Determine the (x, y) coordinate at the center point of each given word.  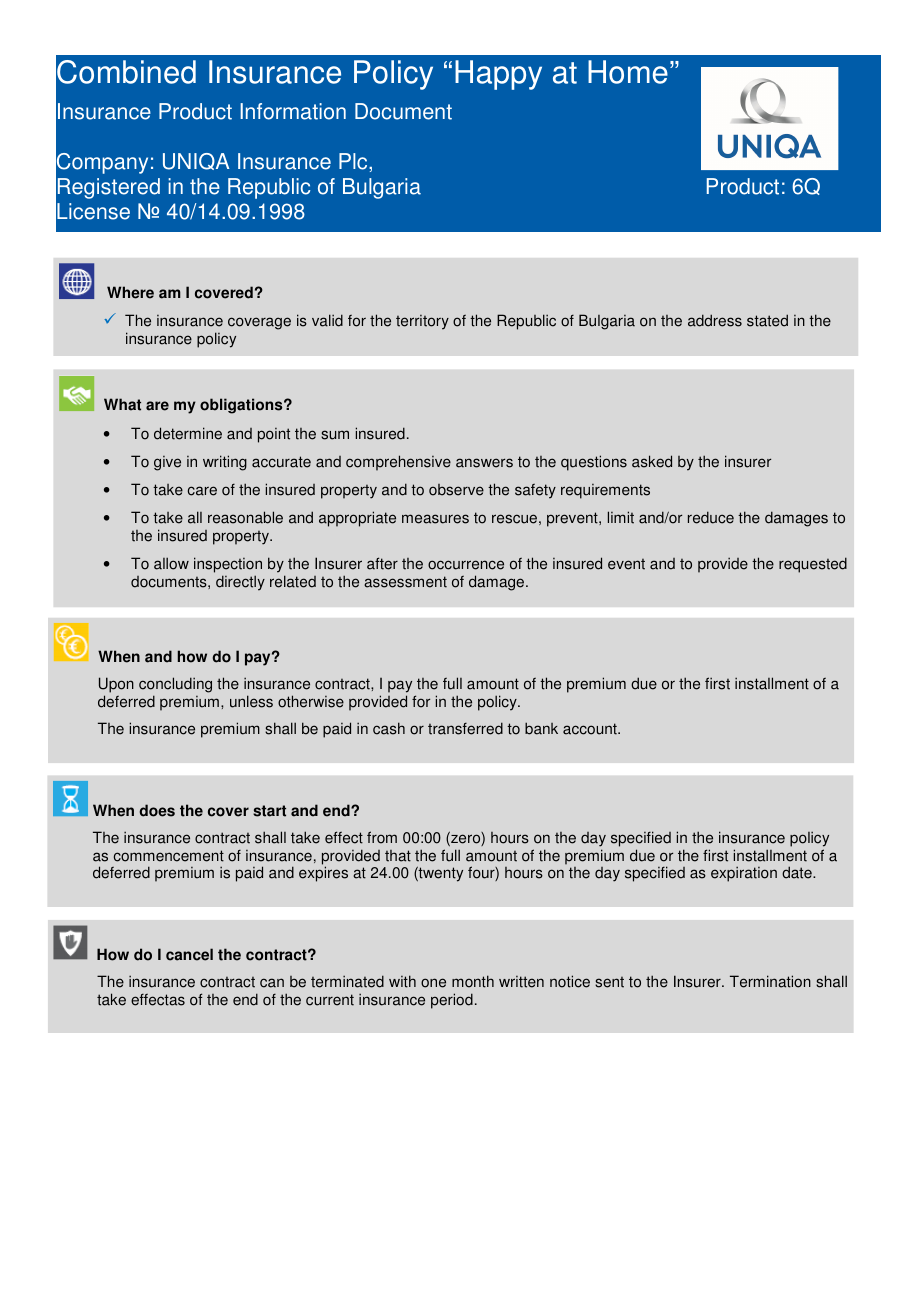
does (157, 810)
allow (171, 563)
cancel (189, 954)
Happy (498, 75)
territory (422, 322)
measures (435, 519)
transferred (465, 728)
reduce (711, 517)
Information (293, 111)
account (591, 729)
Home (628, 72)
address (715, 320)
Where (130, 292)
